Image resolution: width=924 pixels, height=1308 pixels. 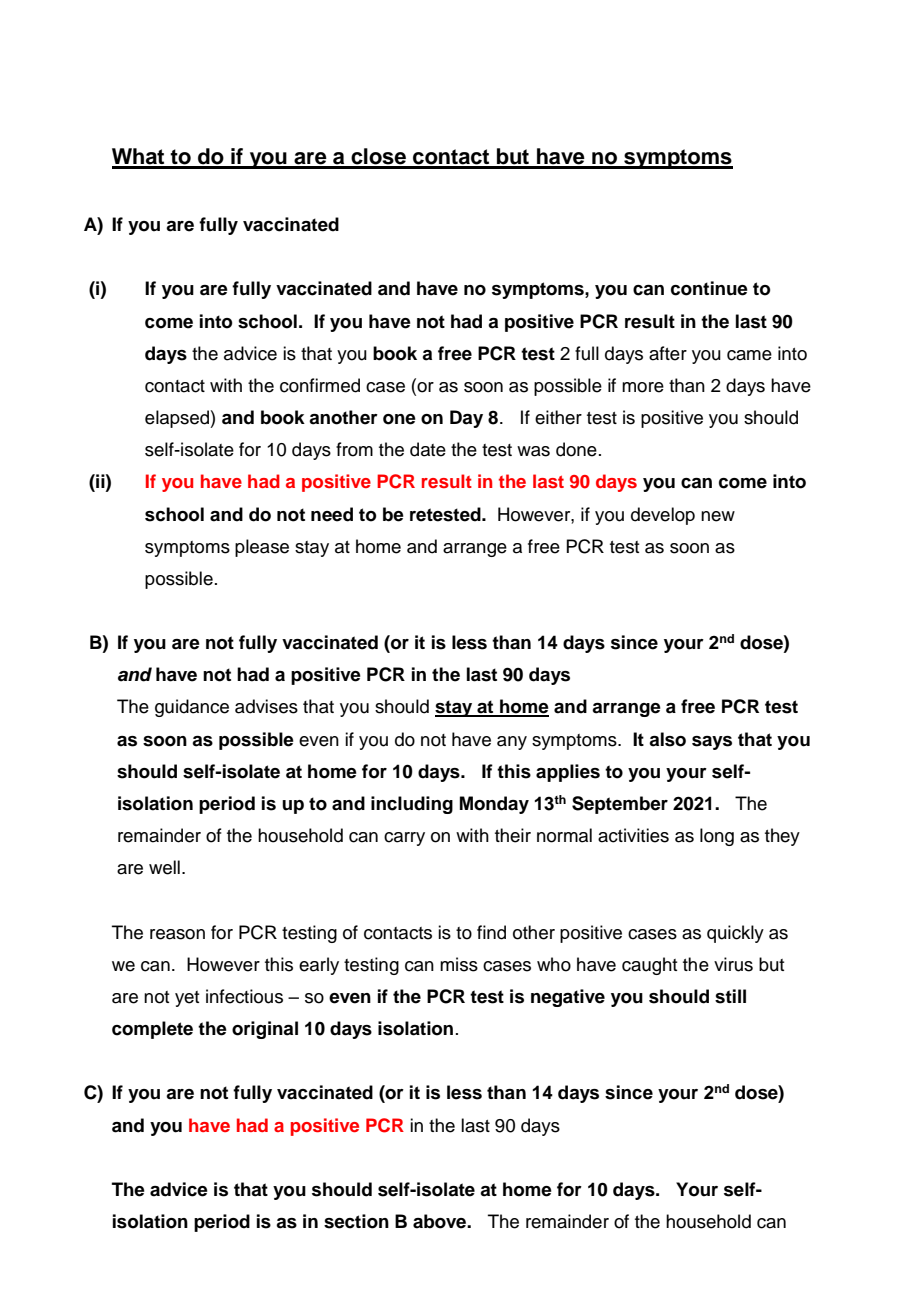 I want to click on says, so click(x=712, y=743).
